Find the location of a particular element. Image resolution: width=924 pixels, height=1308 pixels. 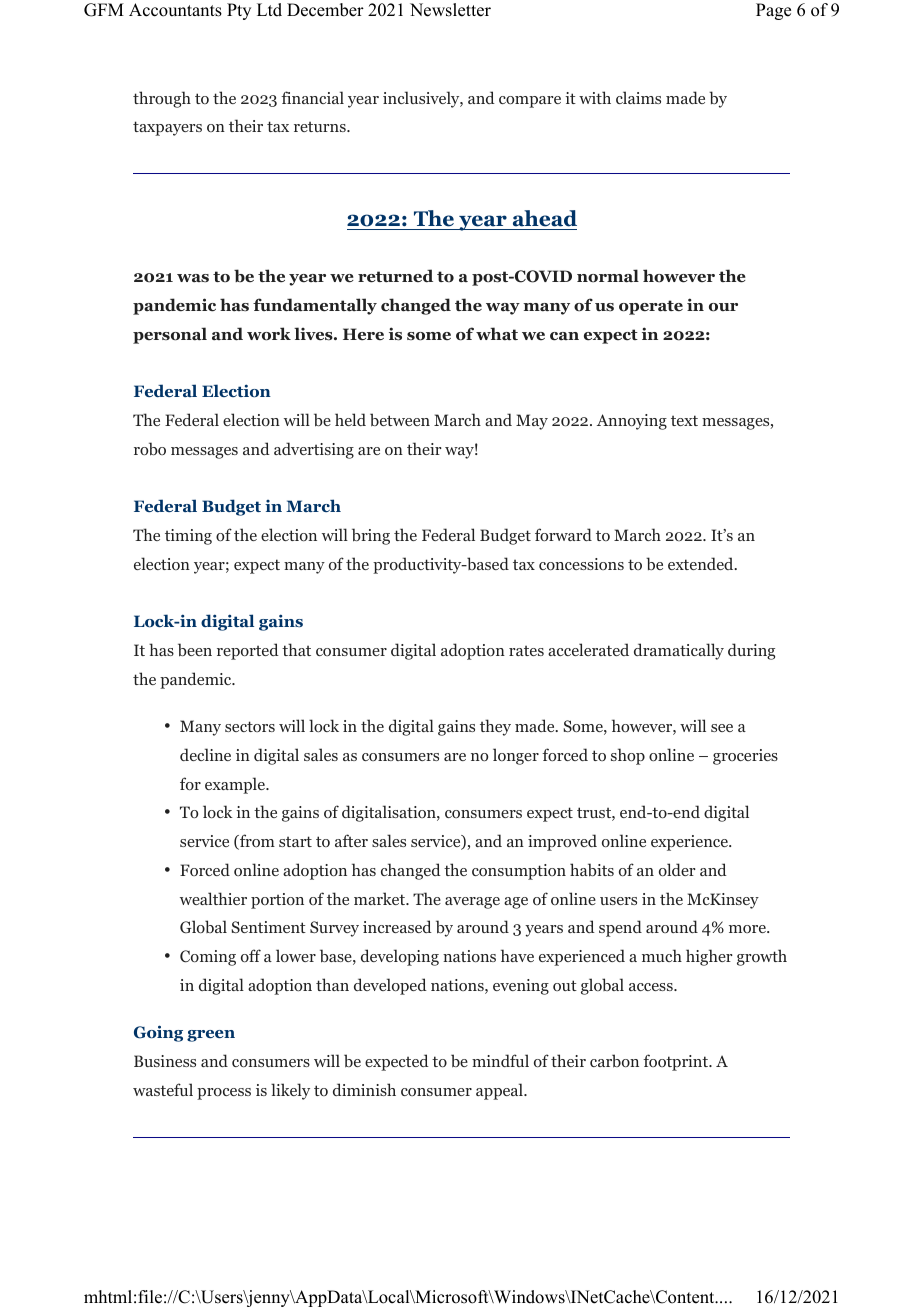

footprint is located at coordinates (677, 1062).
